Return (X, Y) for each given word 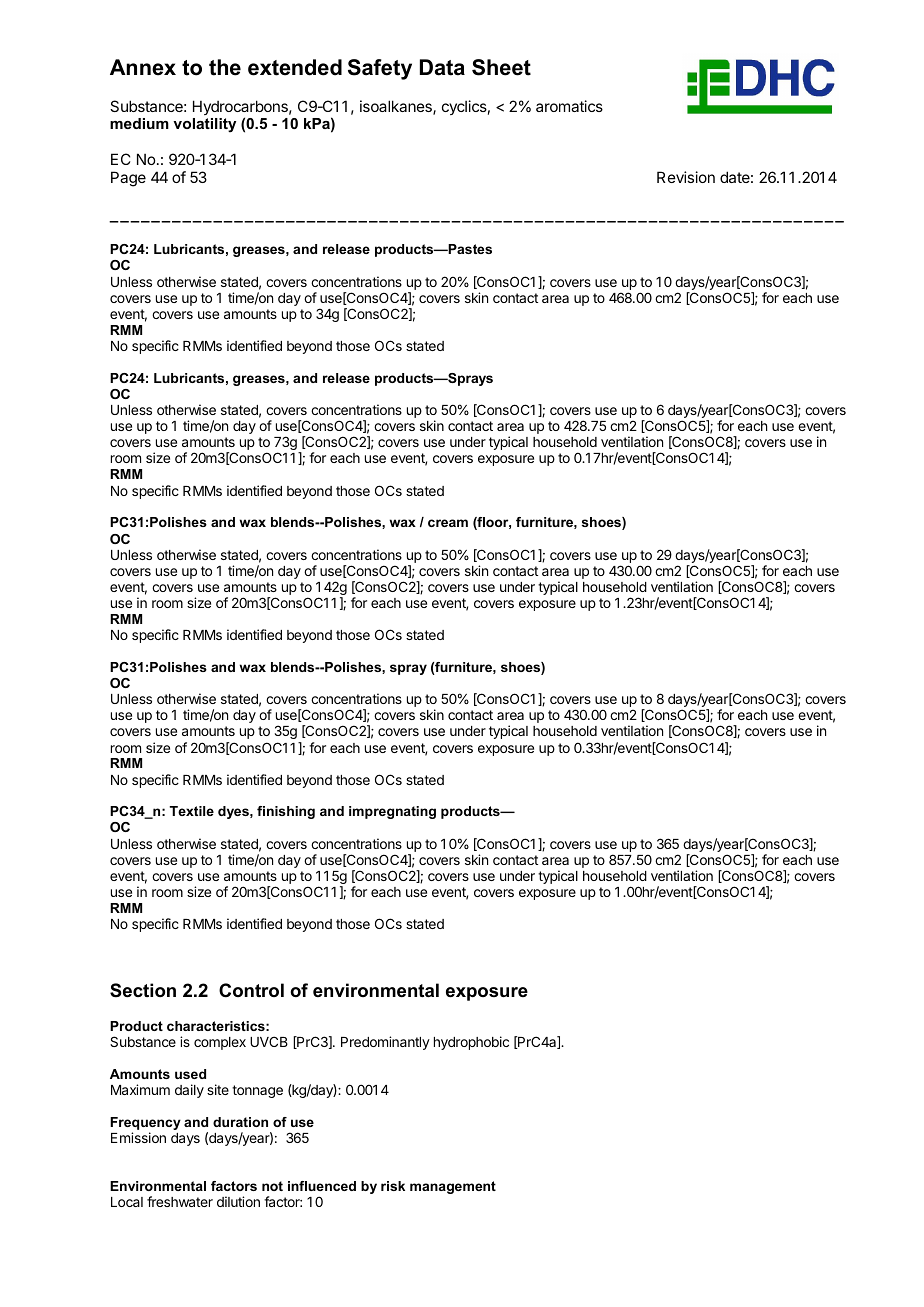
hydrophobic (471, 1043)
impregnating (392, 812)
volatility (204, 125)
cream (448, 523)
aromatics (569, 106)
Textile (191, 811)
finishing (286, 812)
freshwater (180, 1201)
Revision (686, 177)
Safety (380, 69)
